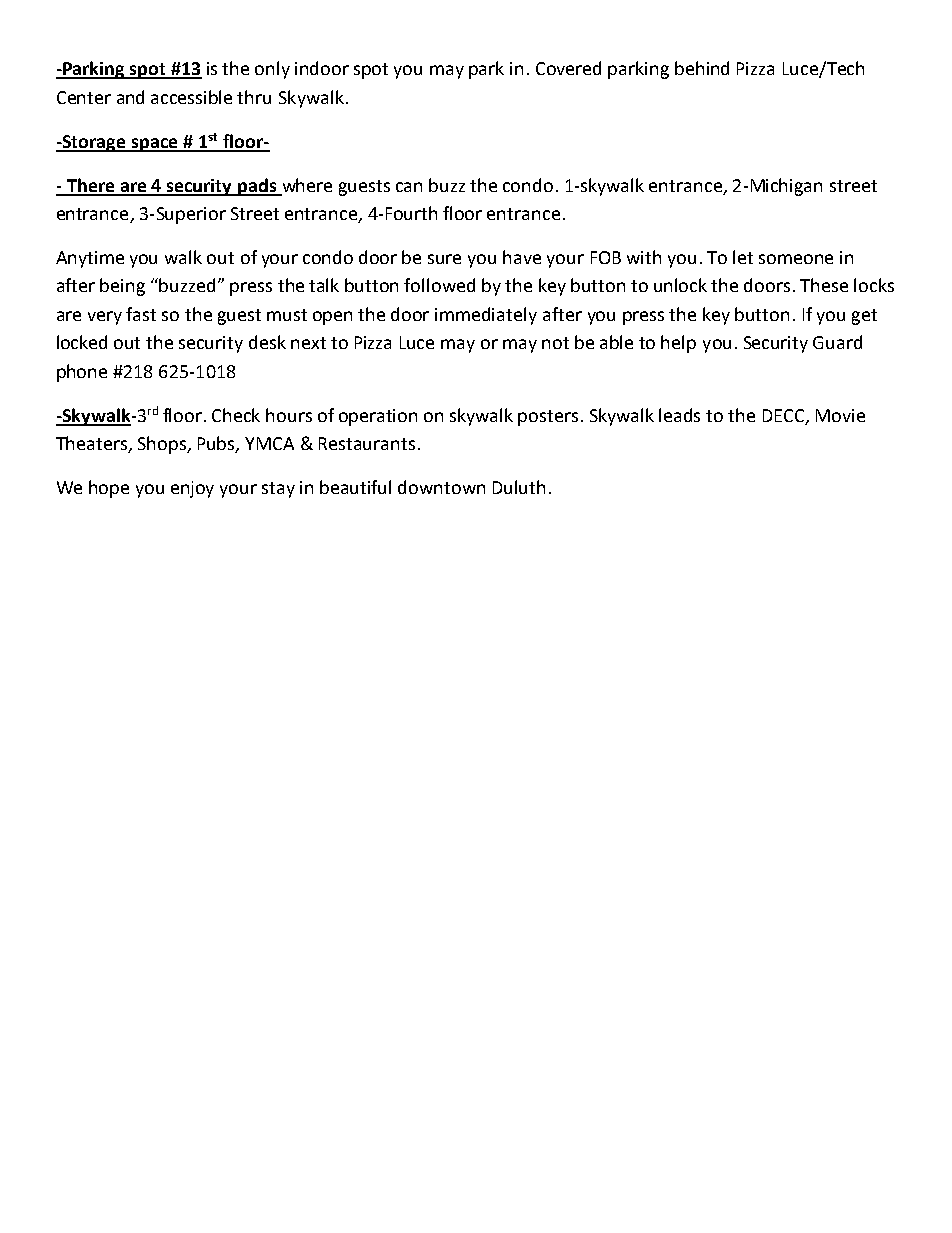  What do you see at coordinates (840, 415) in the screenshot?
I see `Movie` at bounding box center [840, 415].
